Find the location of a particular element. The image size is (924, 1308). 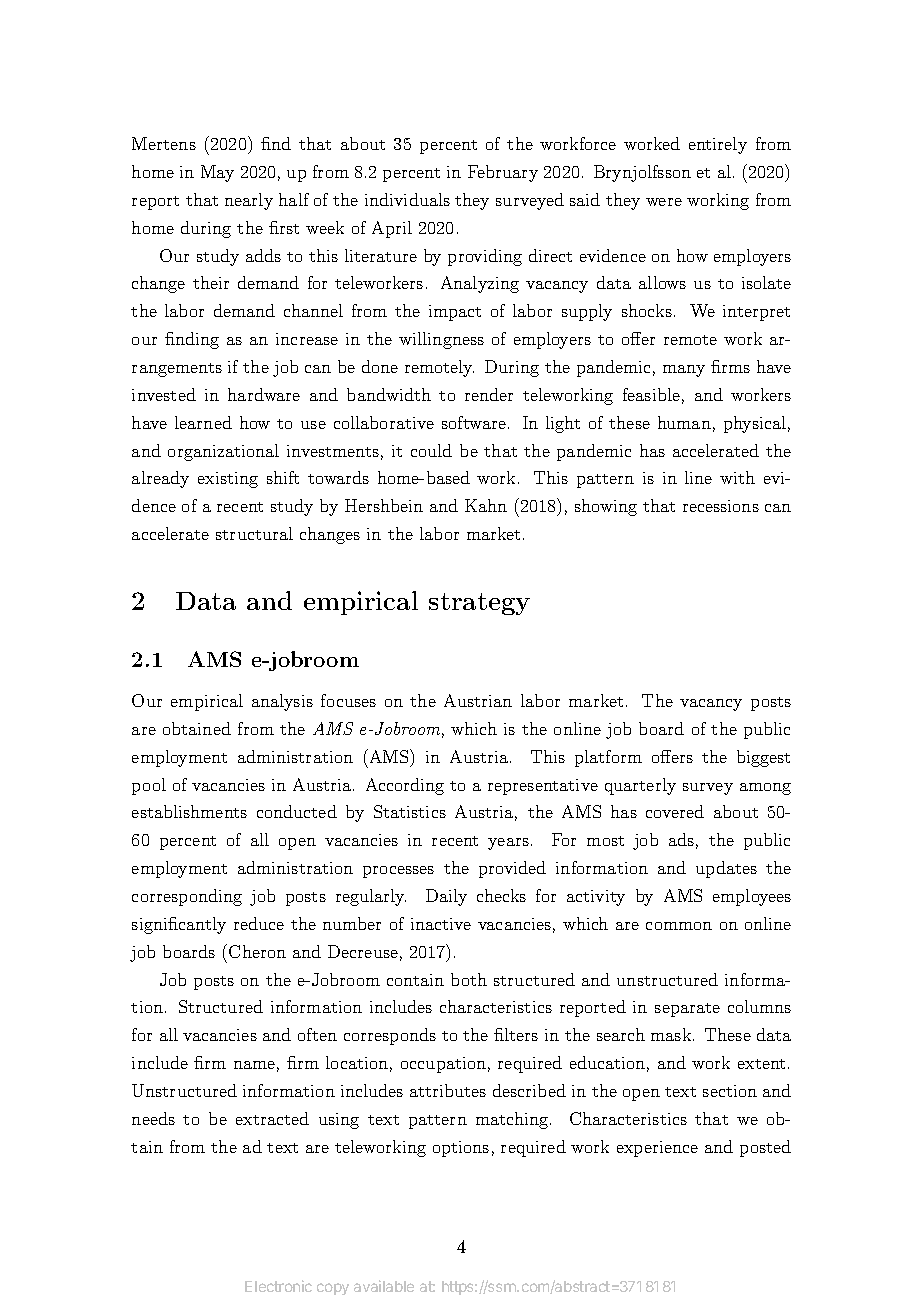

Electronic is located at coordinates (278, 1286).
